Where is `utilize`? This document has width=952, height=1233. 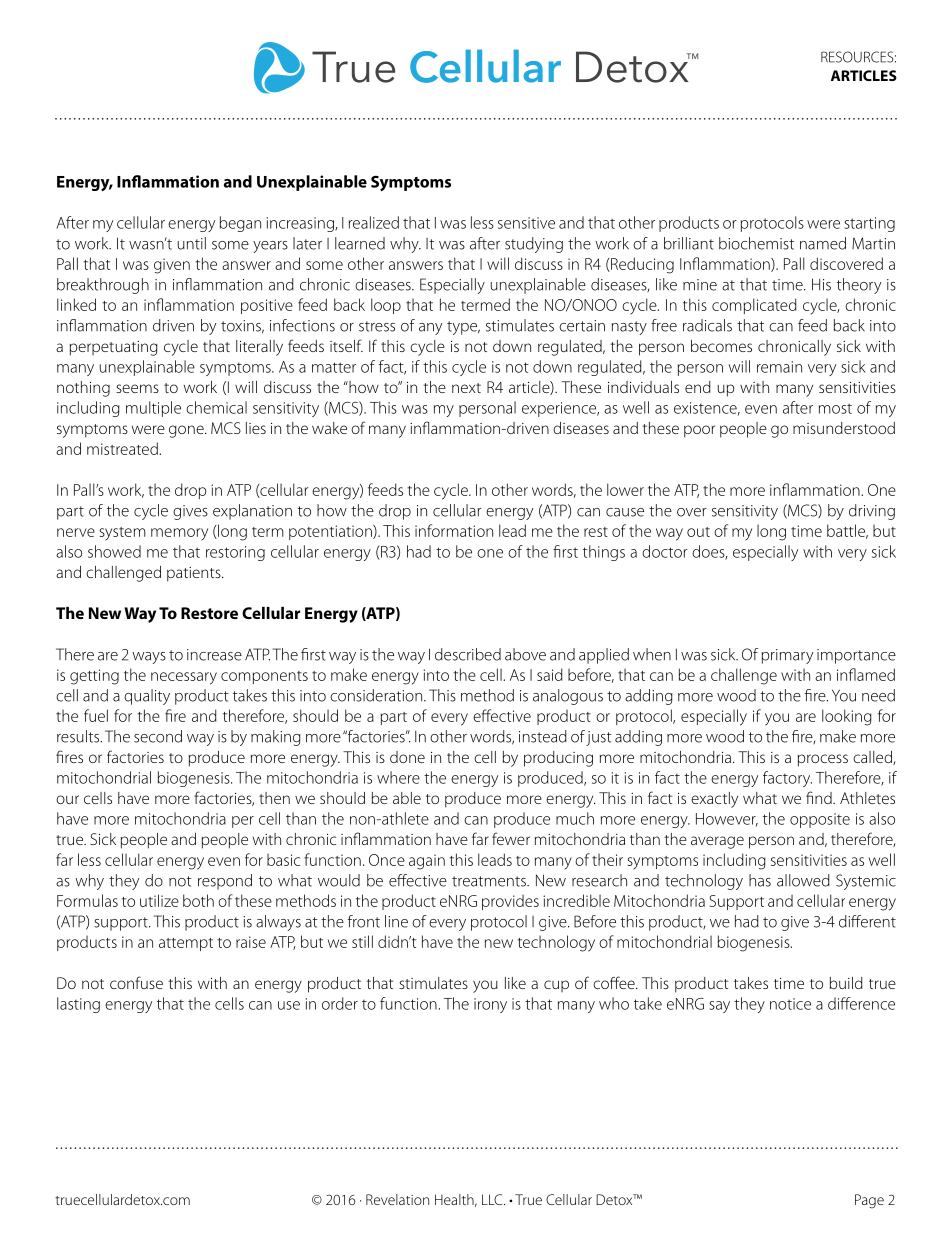 utilize is located at coordinates (159, 900).
